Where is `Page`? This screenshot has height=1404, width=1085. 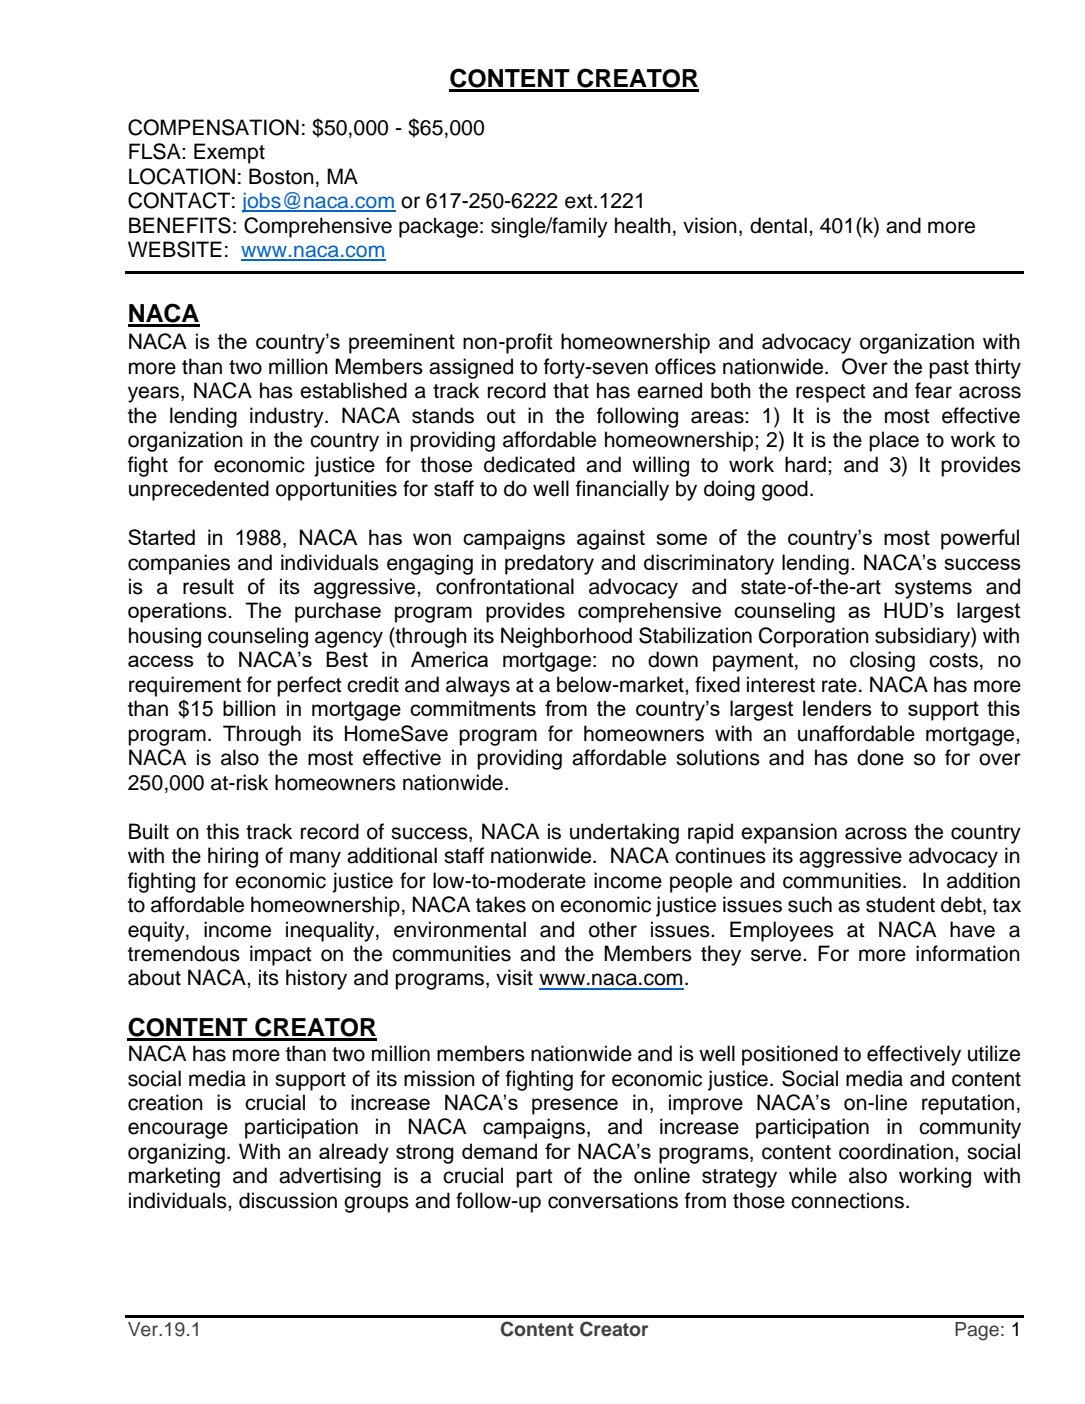
Page is located at coordinates (977, 1331).
